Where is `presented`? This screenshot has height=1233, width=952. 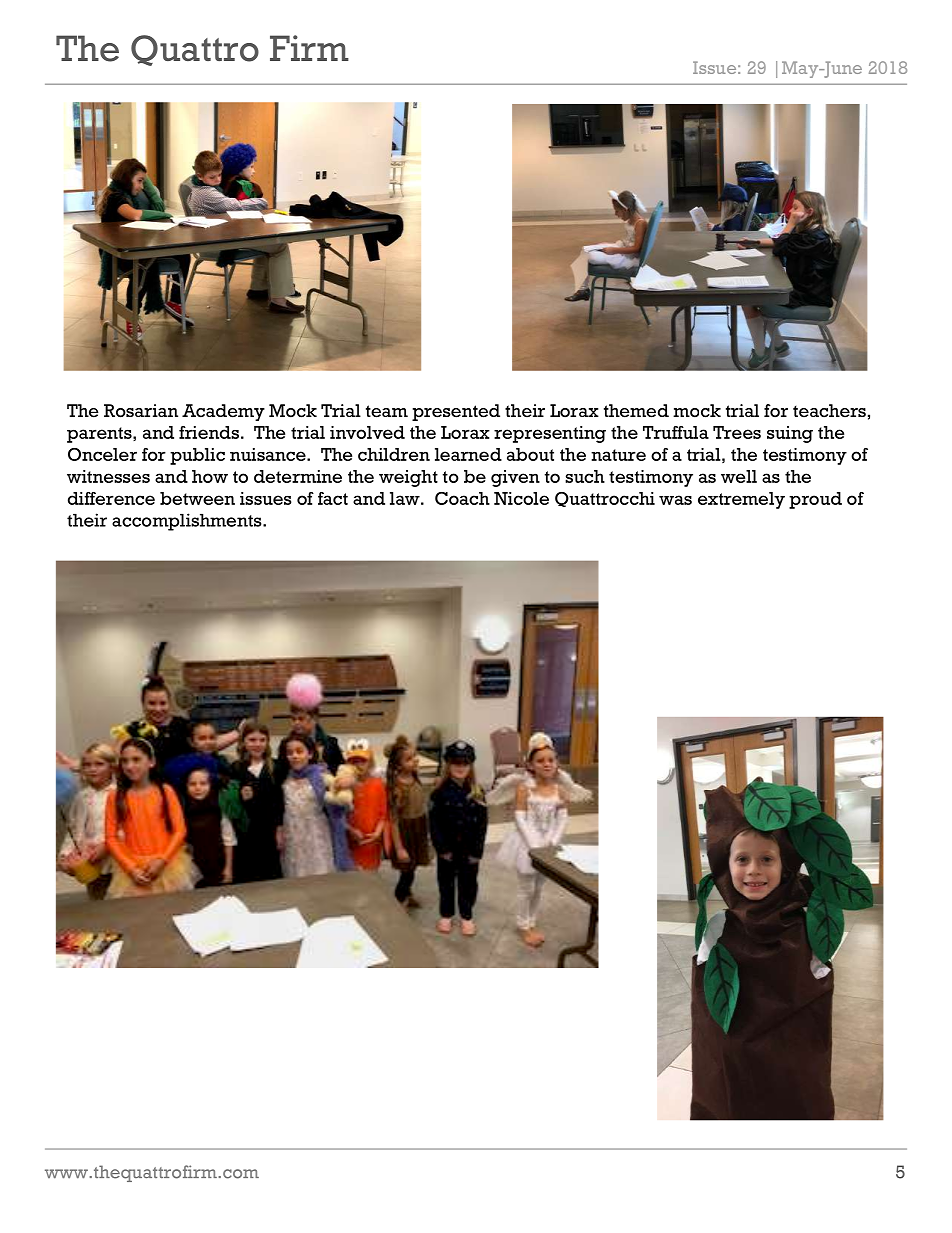
presented is located at coordinates (456, 412).
